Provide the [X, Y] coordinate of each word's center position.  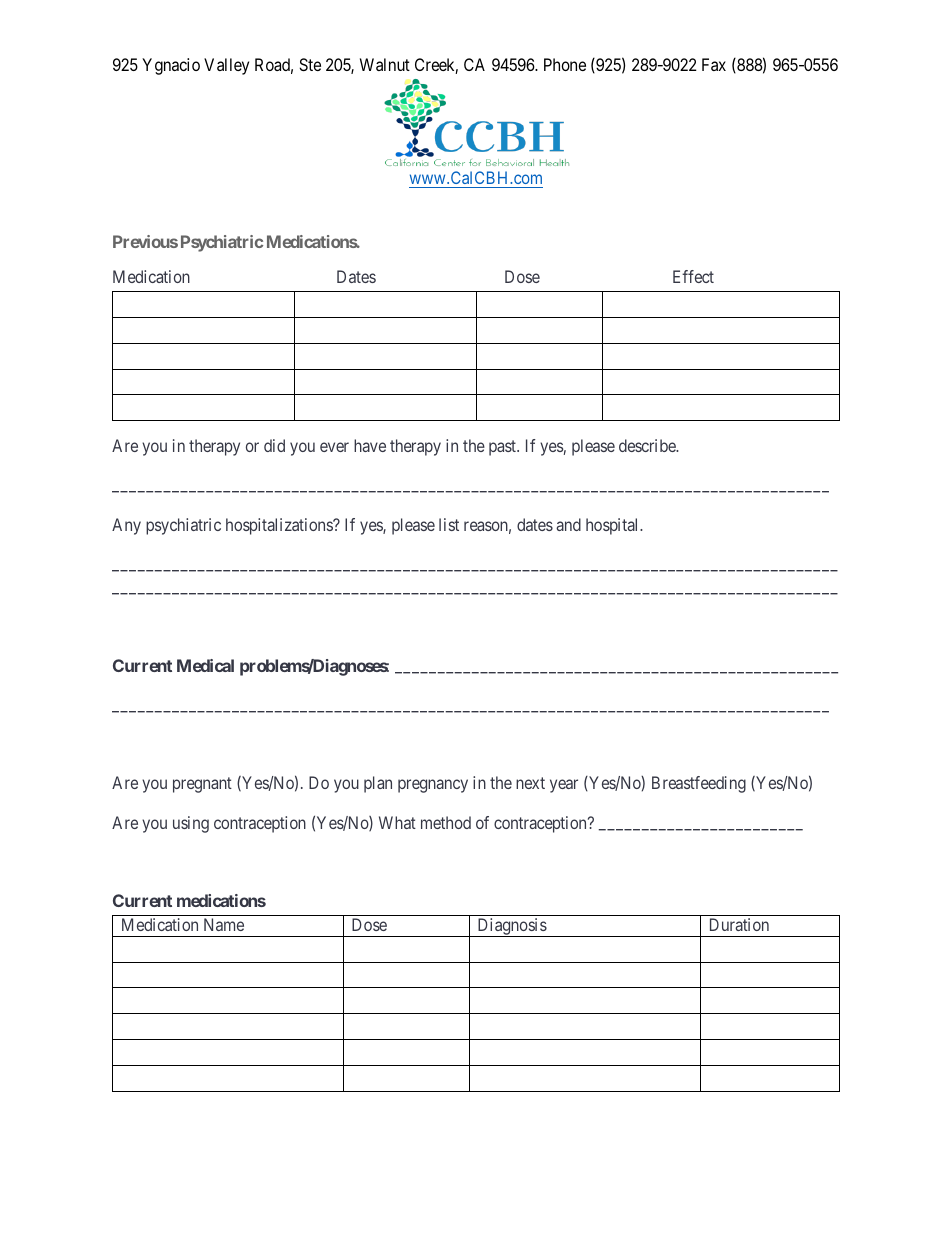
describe [648, 445]
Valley [226, 66]
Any [126, 526]
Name [224, 924]
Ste [310, 64]
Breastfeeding [699, 784]
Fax [714, 64]
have [370, 445]
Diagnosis [511, 927]
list [449, 524]
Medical [205, 665]
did [274, 445]
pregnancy [433, 786]
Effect [693, 276]
